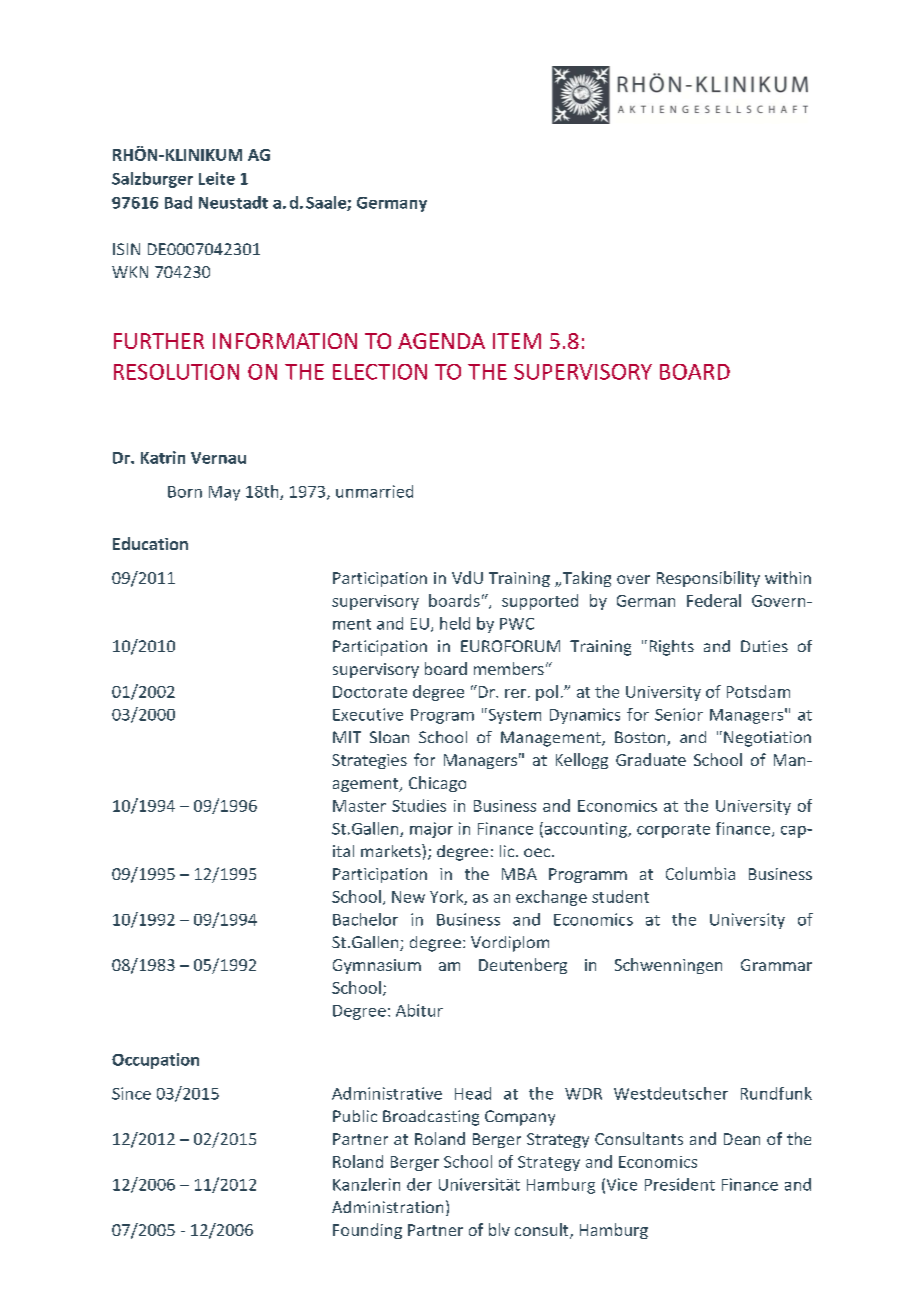 The height and width of the page is (1308, 924). I want to click on Since, so click(131, 1093).
